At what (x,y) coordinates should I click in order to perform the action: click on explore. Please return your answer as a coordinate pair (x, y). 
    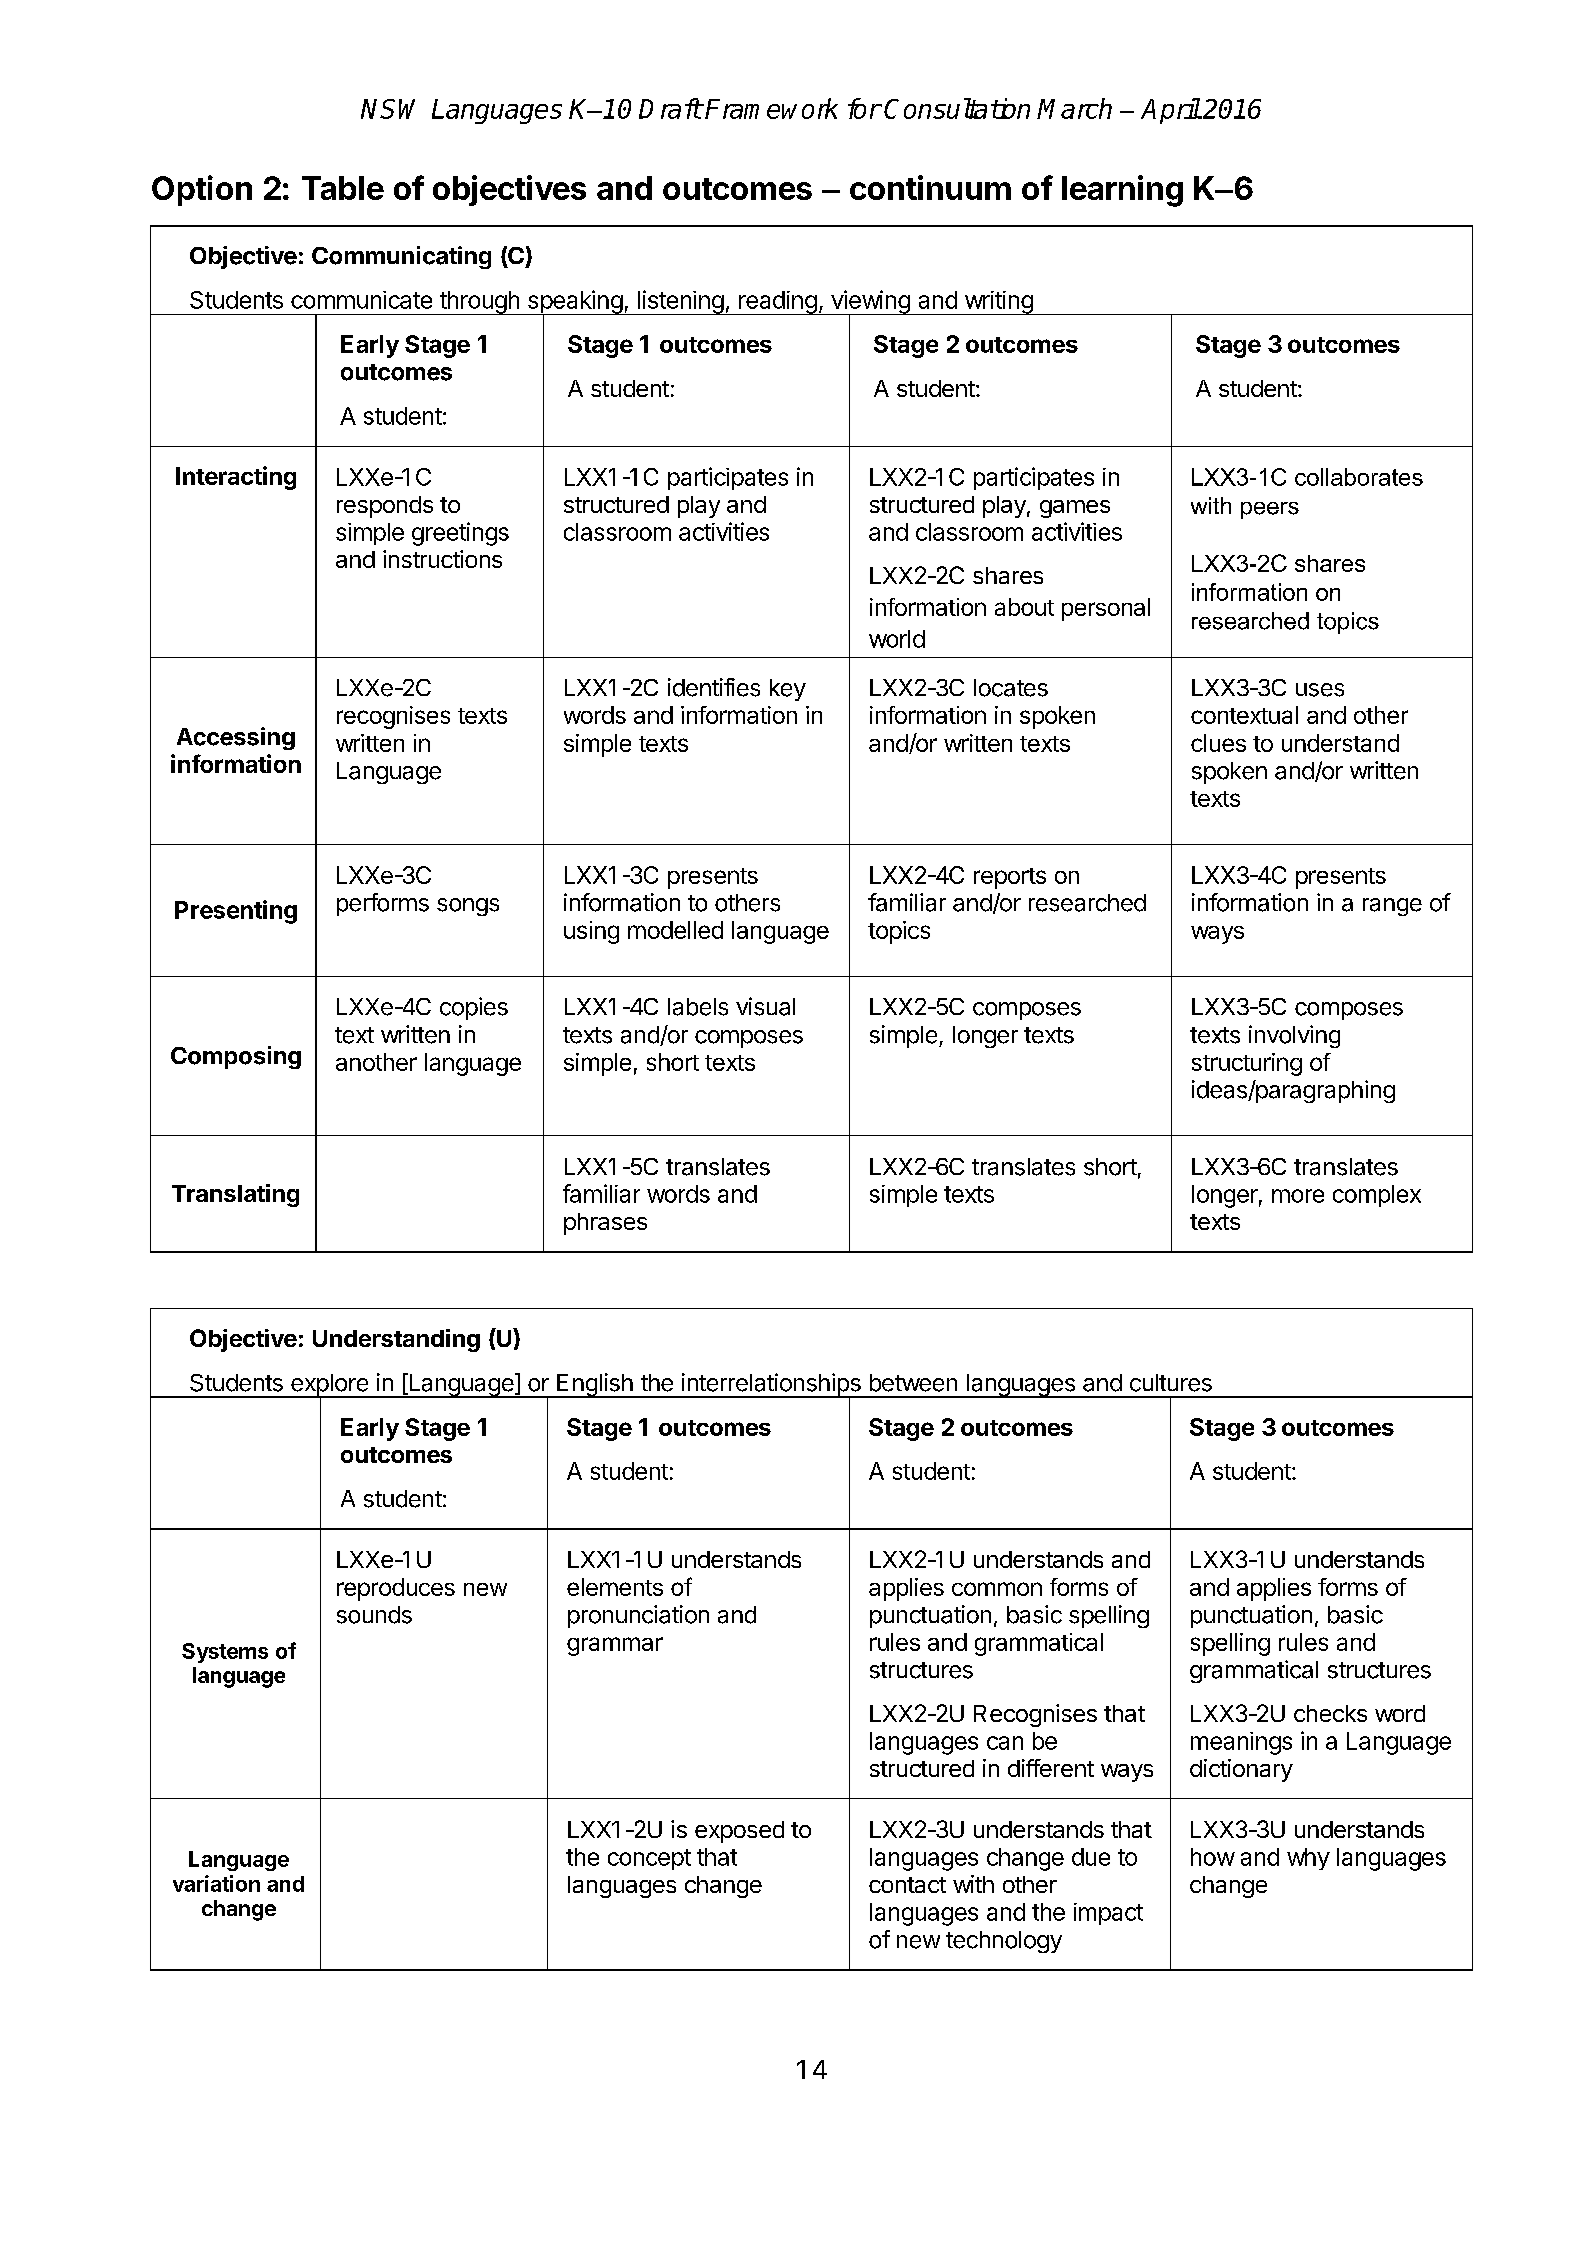
    Looking at the image, I should click on (329, 1386).
